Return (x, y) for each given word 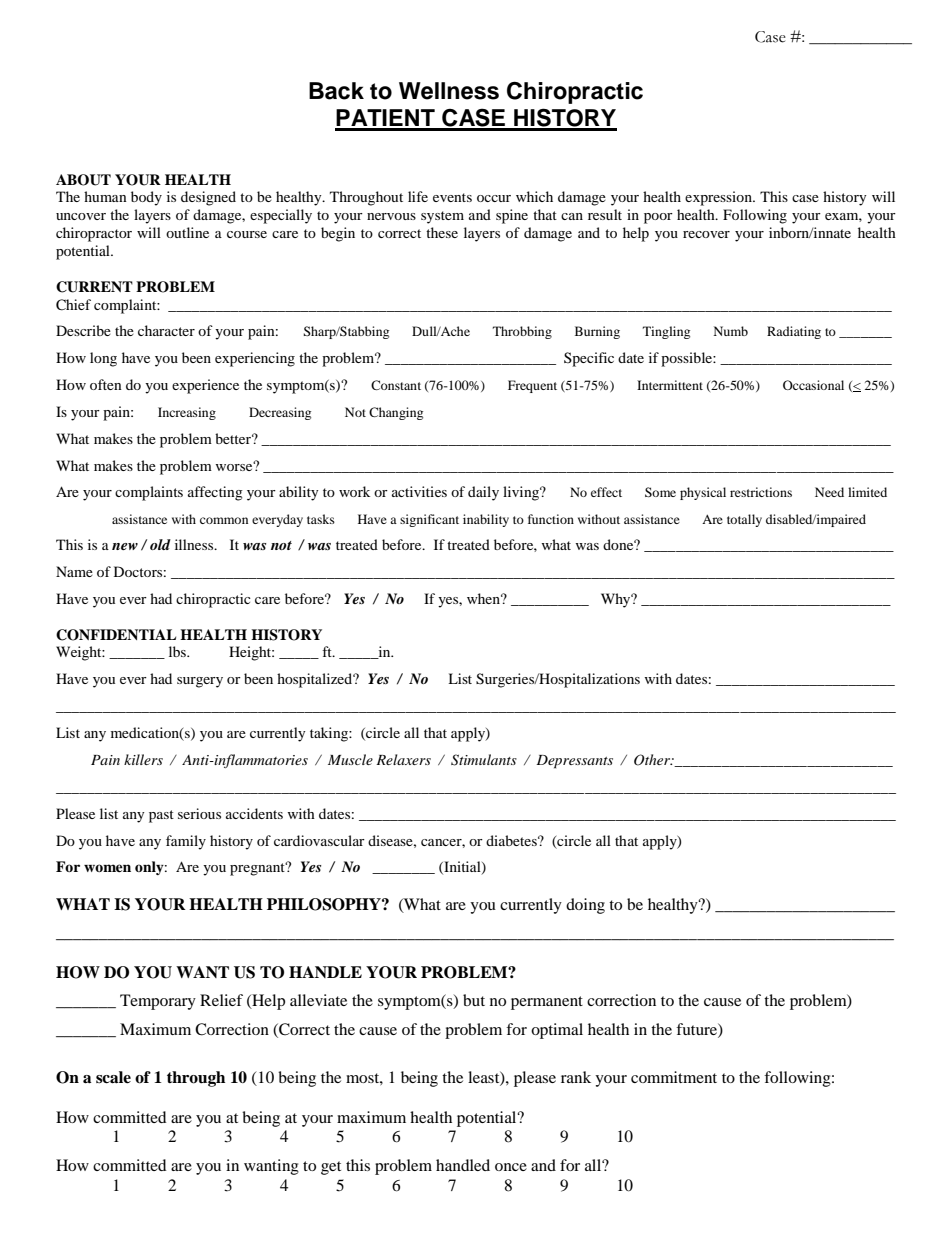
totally (744, 520)
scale (113, 1077)
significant (429, 520)
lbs (178, 651)
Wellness (449, 91)
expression (720, 198)
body (146, 198)
